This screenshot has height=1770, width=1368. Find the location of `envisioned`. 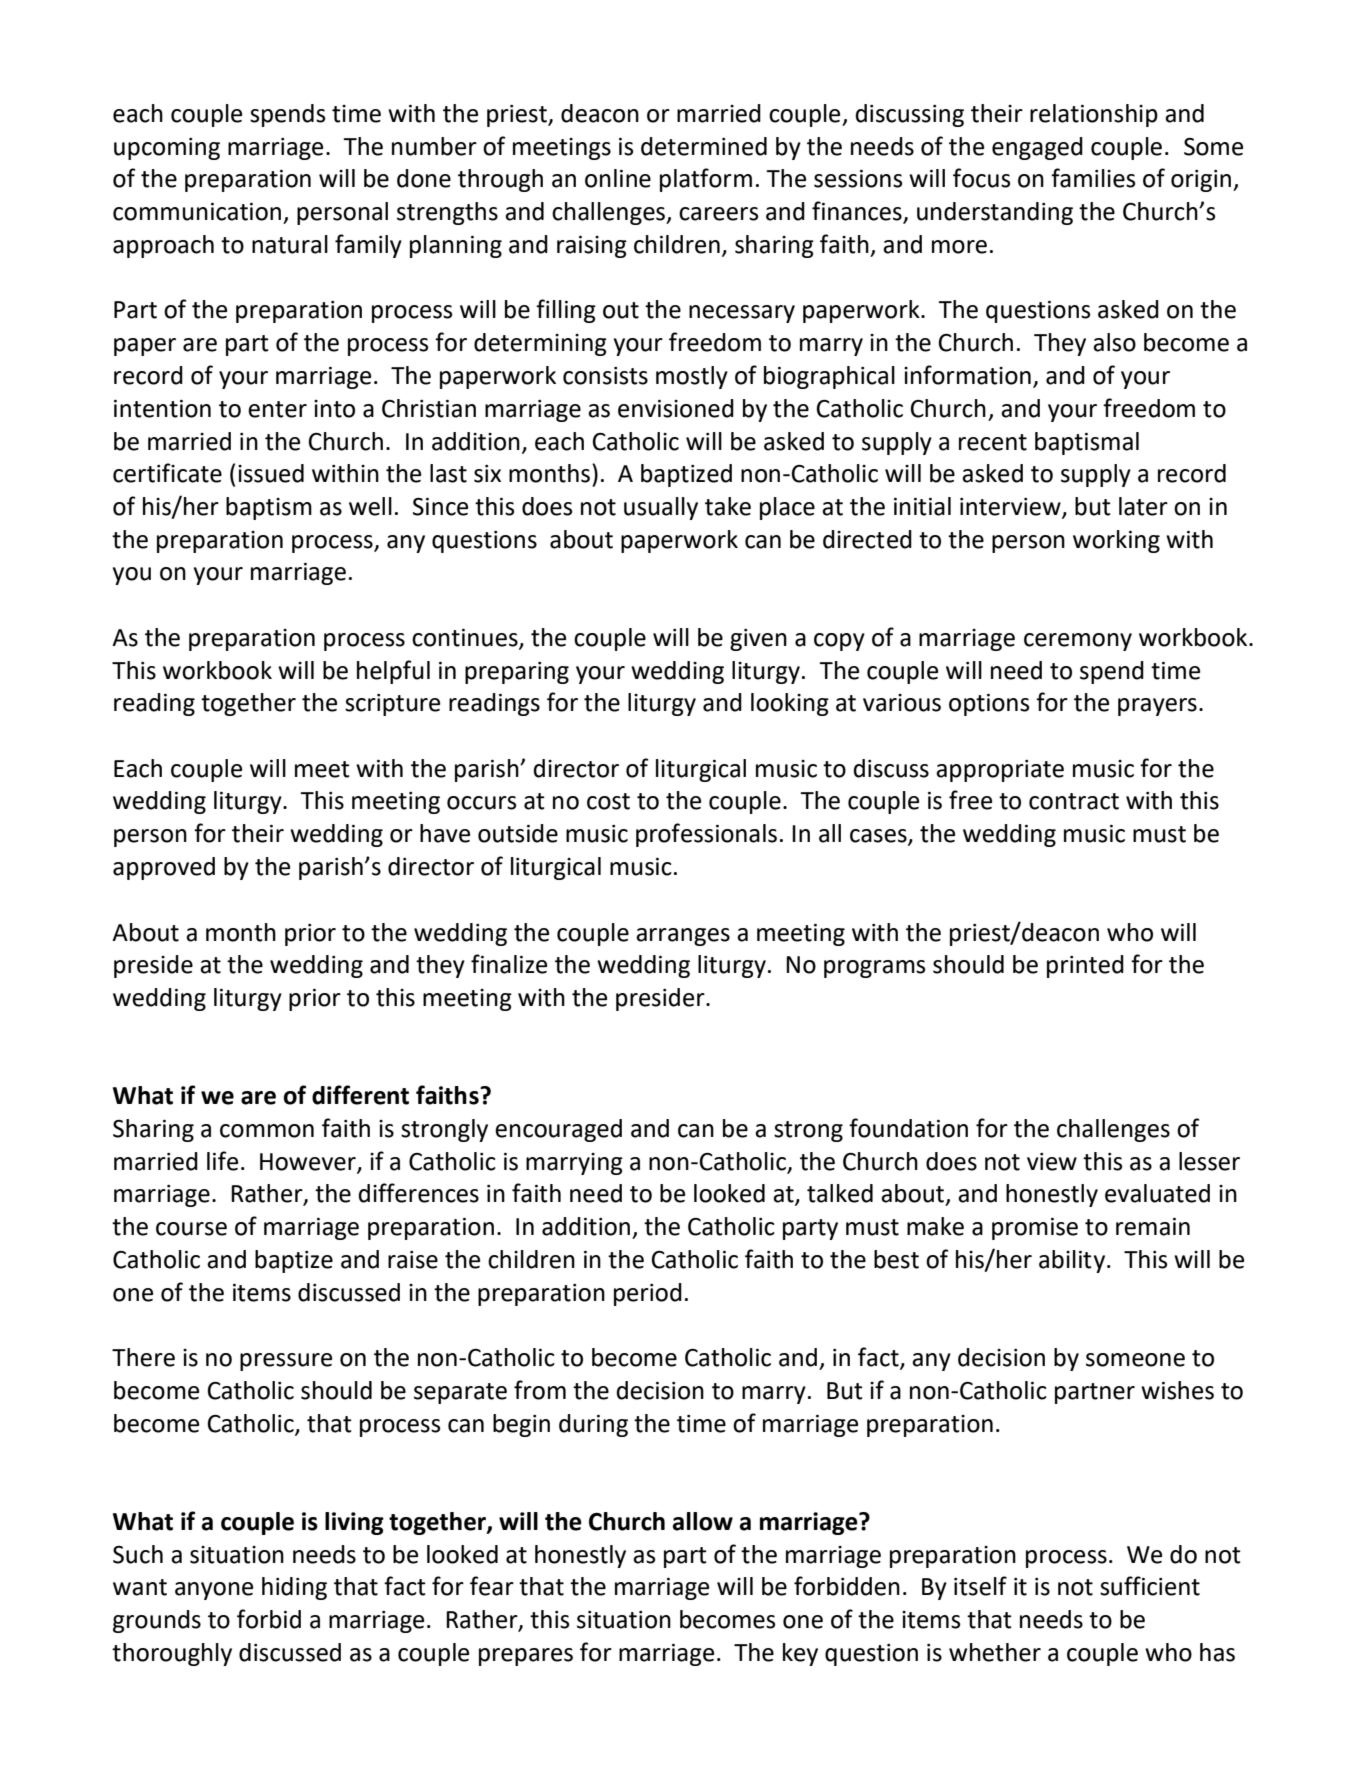

envisioned is located at coordinates (676, 408).
